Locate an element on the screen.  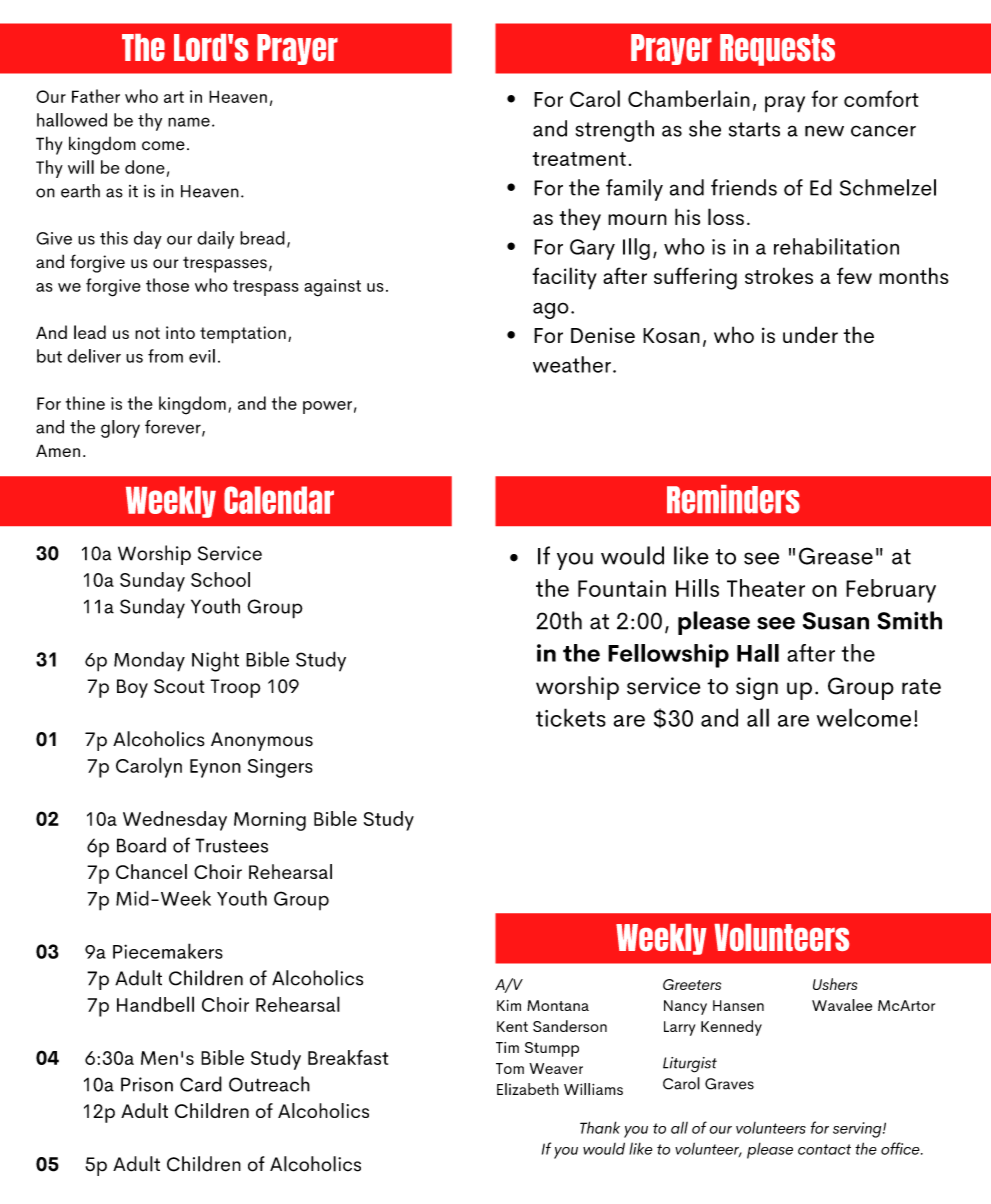
not is located at coordinates (147, 333).
